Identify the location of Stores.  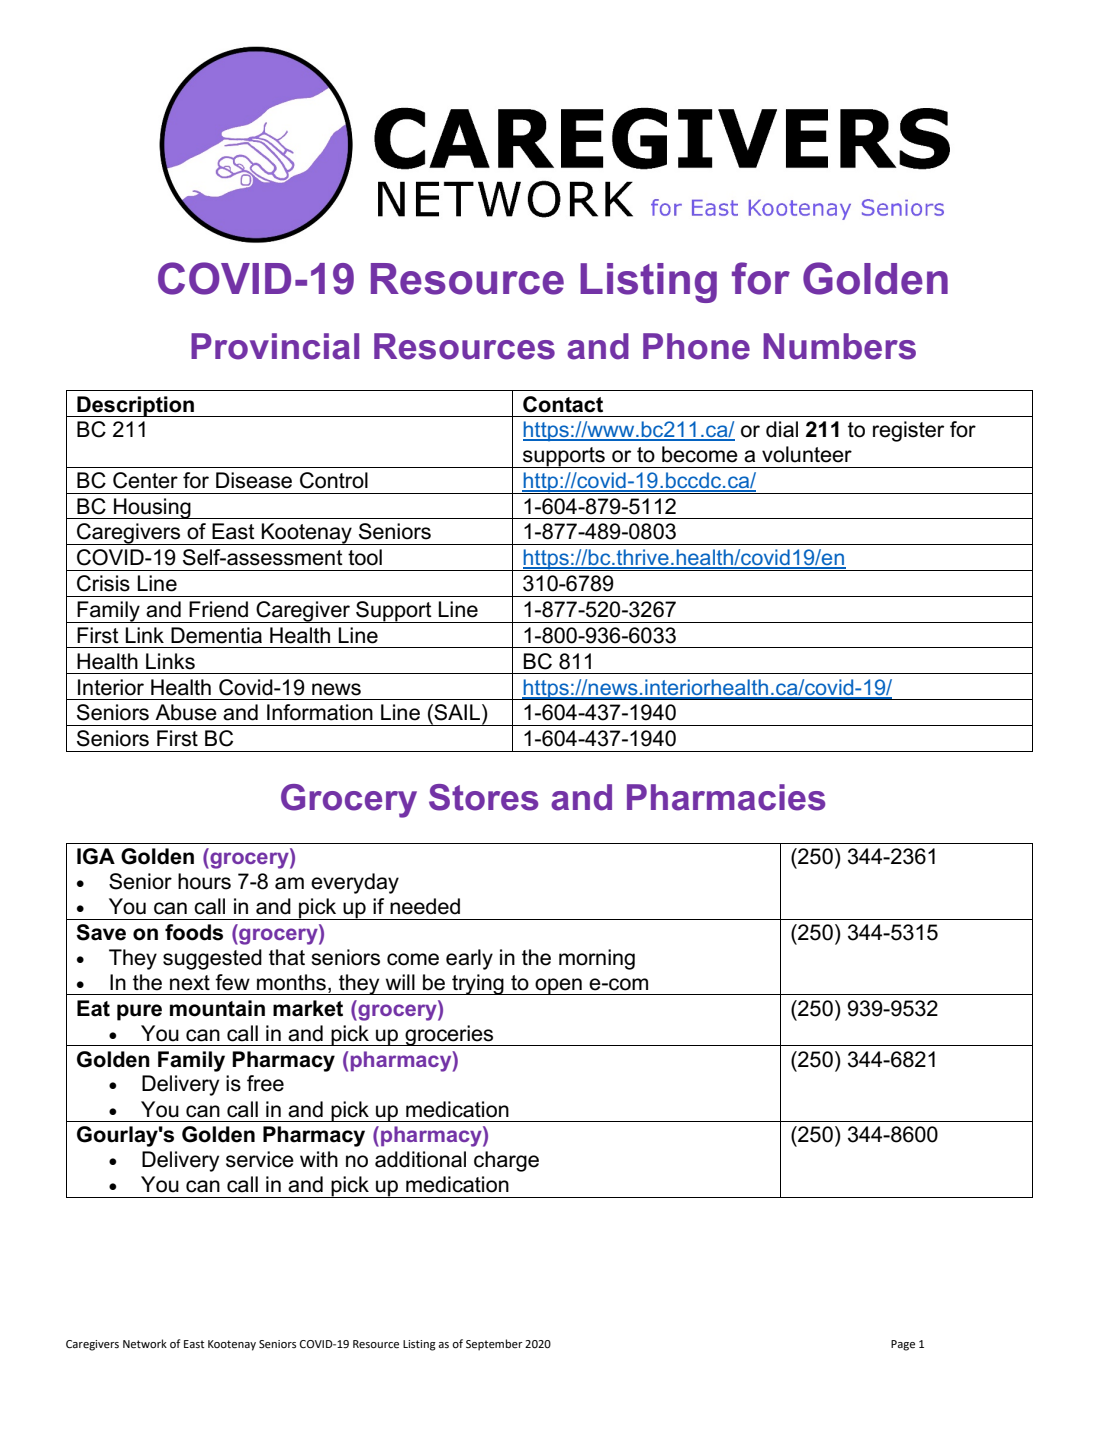
(483, 797).
